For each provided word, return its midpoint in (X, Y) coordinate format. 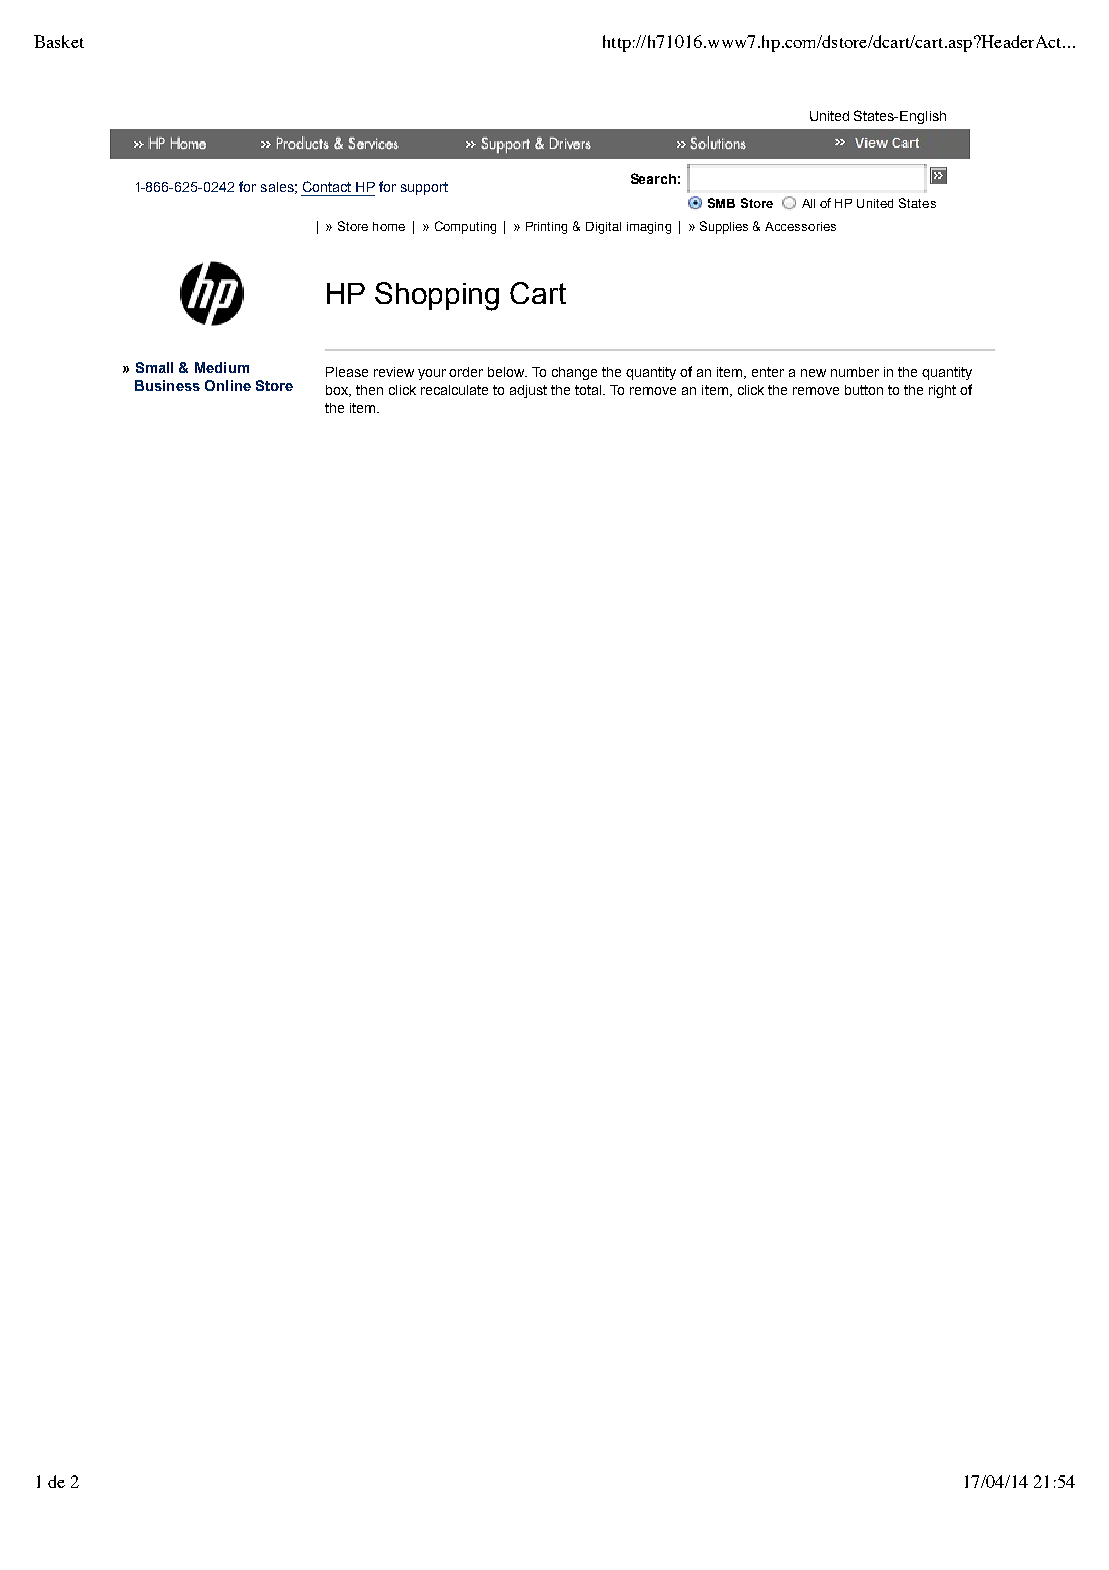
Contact (327, 186)
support (424, 188)
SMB (721, 203)
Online (228, 385)
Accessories (800, 226)
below (507, 372)
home (389, 226)
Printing (546, 228)
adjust (528, 391)
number (855, 372)
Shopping (437, 296)
